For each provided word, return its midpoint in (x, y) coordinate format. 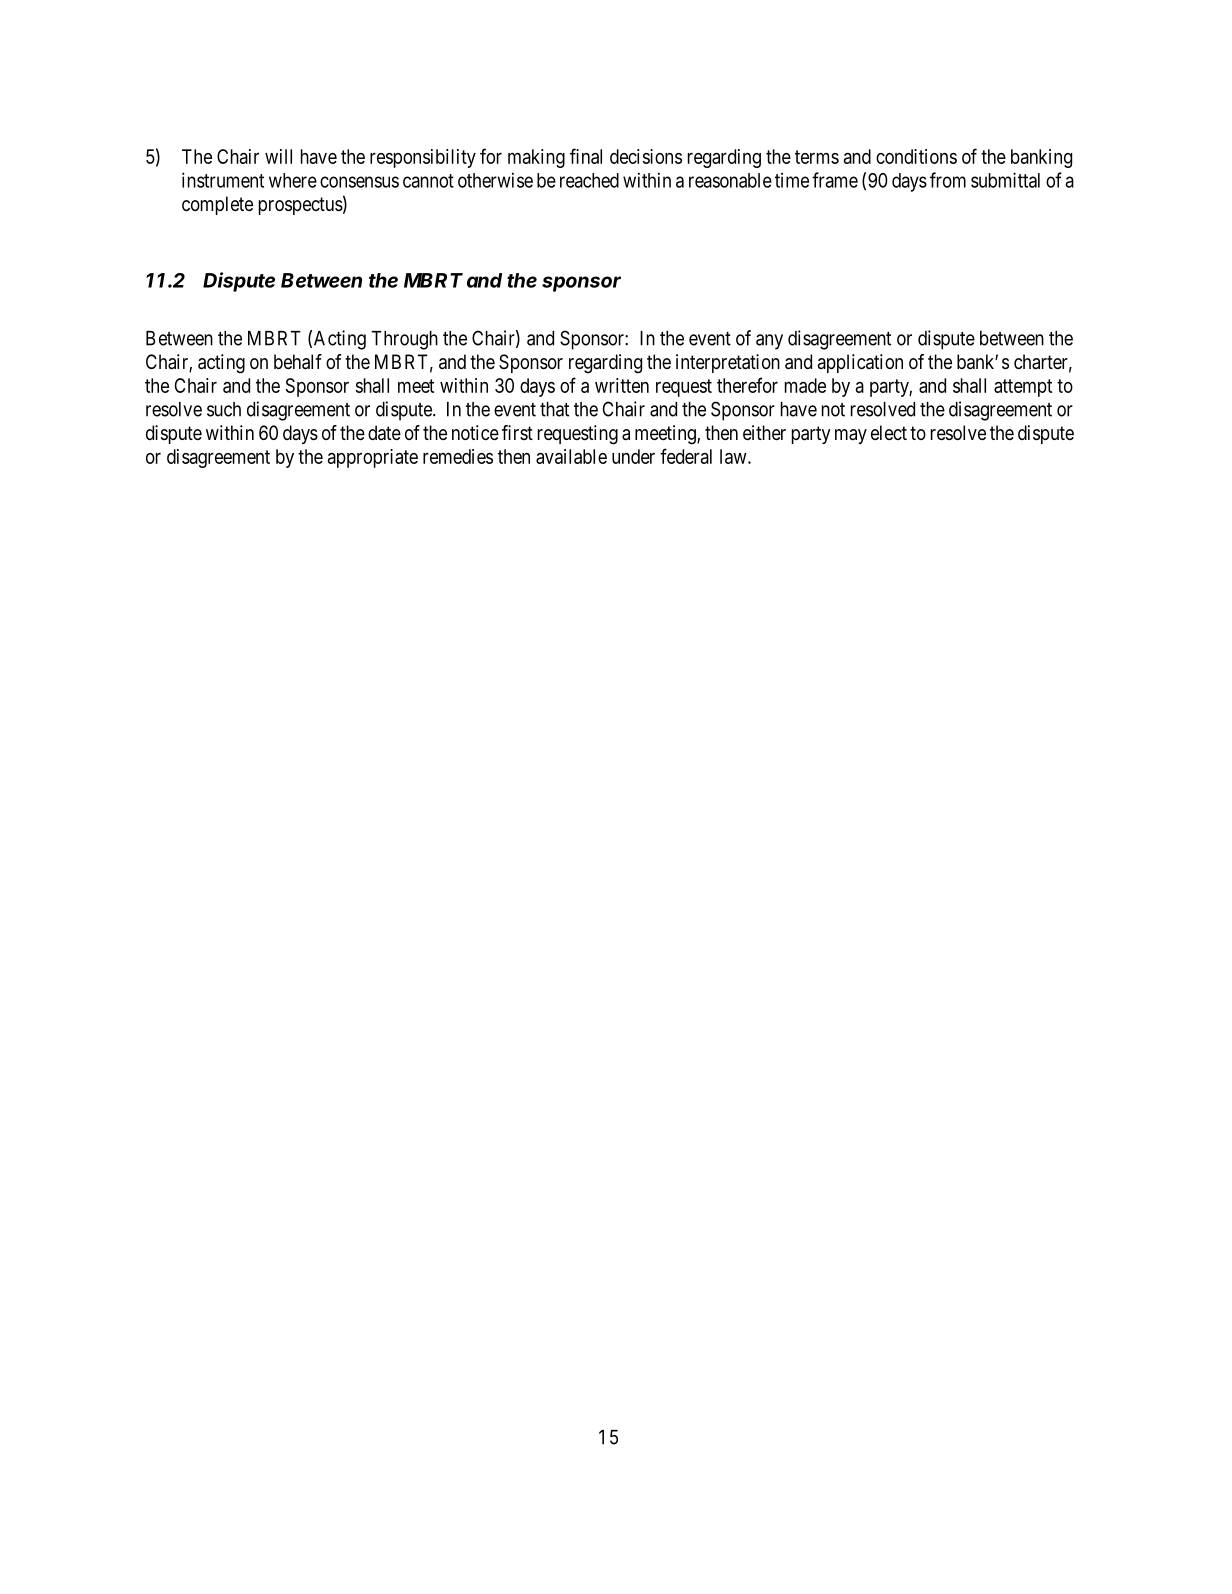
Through (405, 340)
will (278, 156)
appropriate (372, 458)
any (769, 342)
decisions (646, 156)
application (860, 363)
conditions (916, 156)
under (633, 456)
